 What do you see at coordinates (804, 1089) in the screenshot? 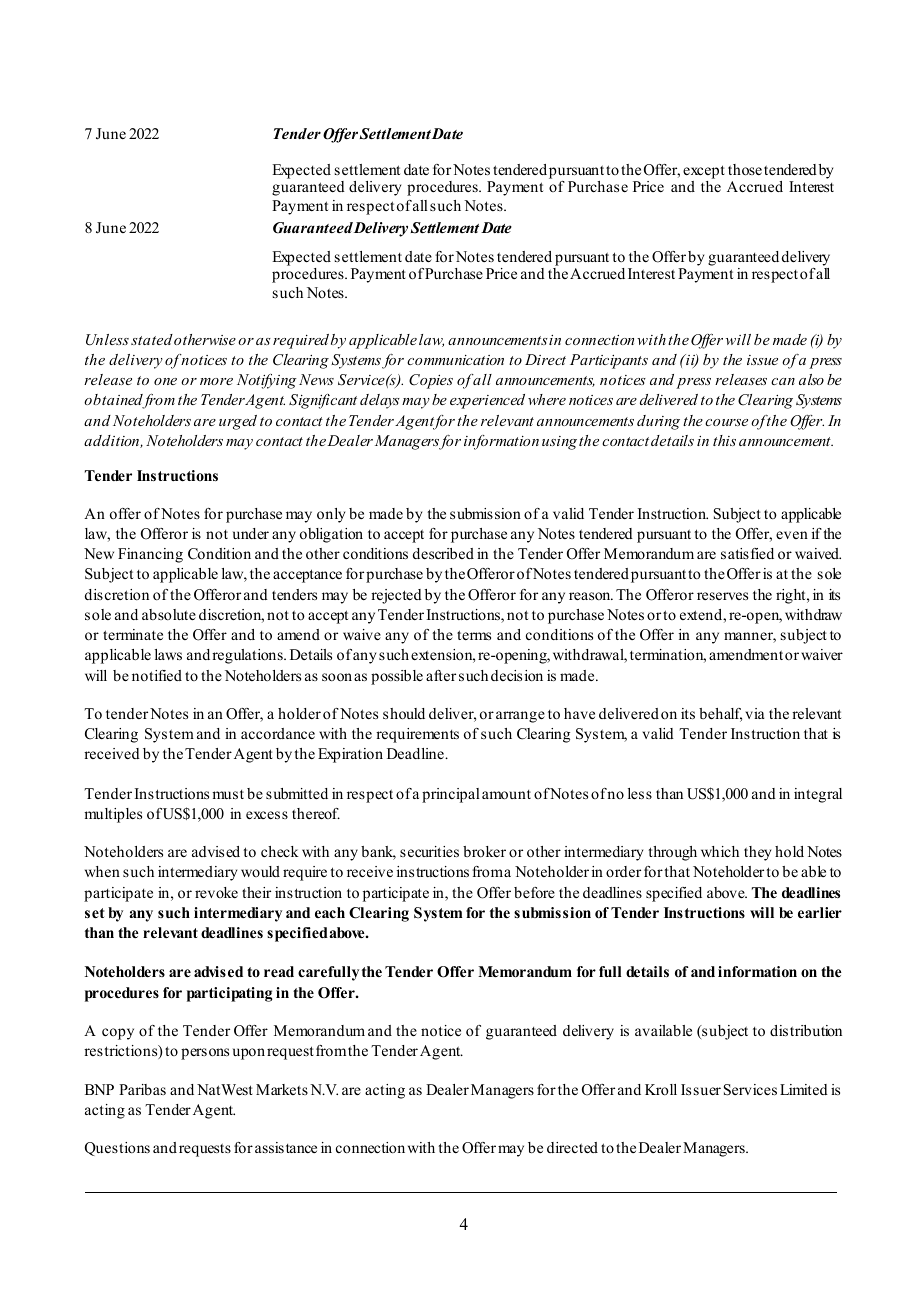
I see `Limited` at bounding box center [804, 1089].
